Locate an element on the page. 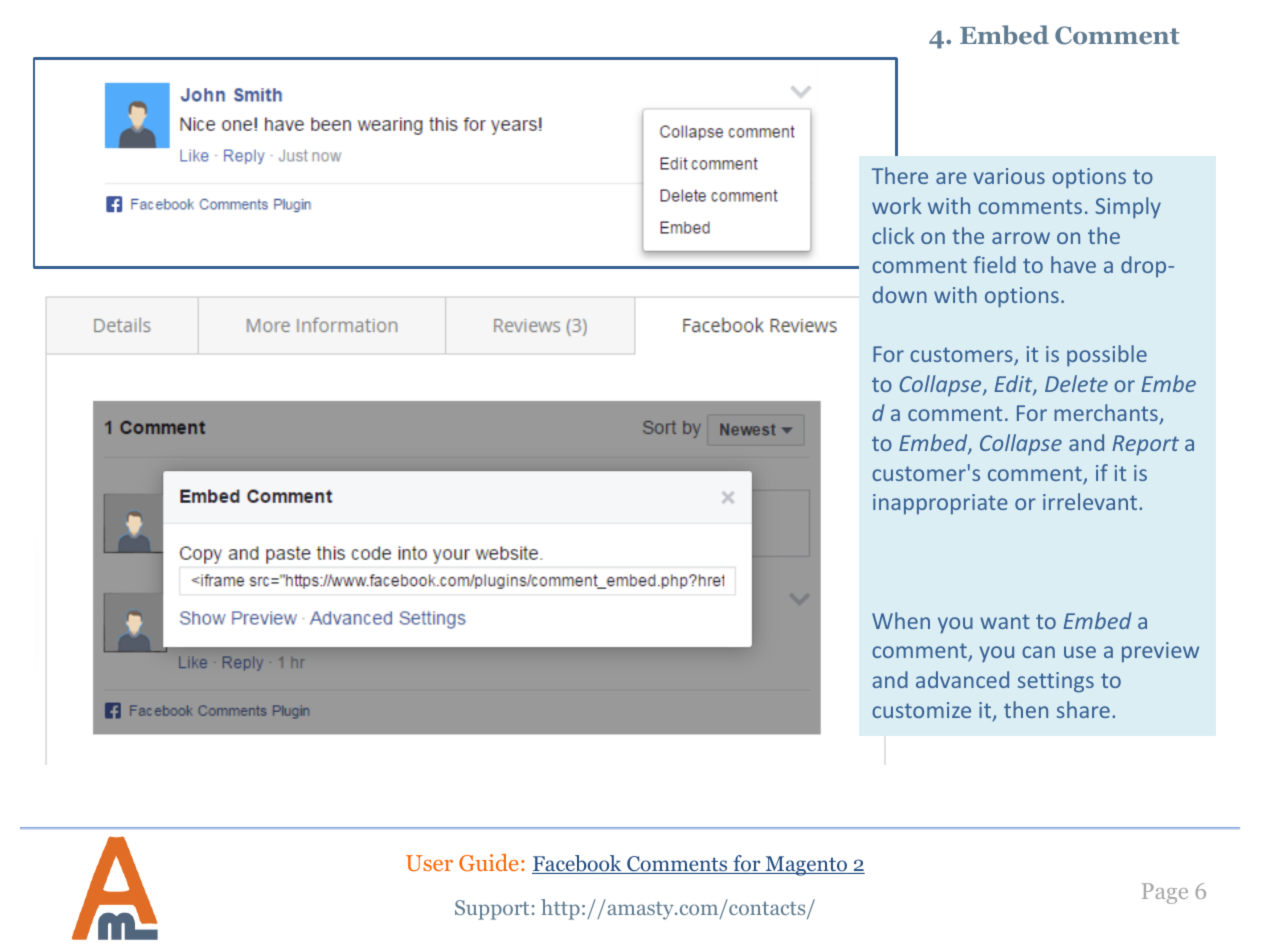  When is located at coordinates (901, 620).
